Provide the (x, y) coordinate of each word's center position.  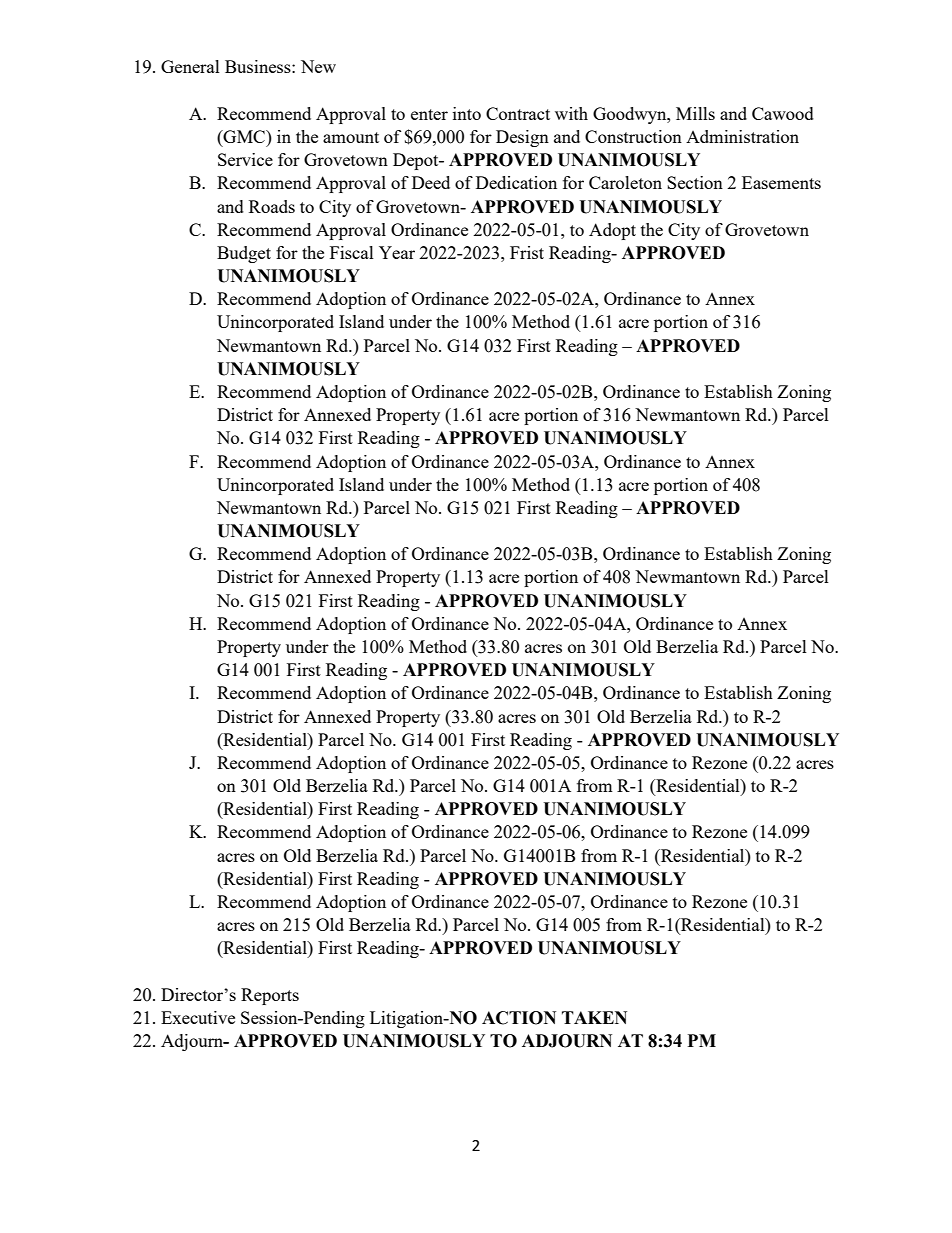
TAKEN (594, 1017)
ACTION (519, 1018)
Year (397, 252)
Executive (198, 1017)
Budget (244, 254)
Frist (527, 252)
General (190, 66)
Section (695, 182)
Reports (270, 996)
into (467, 113)
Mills (695, 113)
